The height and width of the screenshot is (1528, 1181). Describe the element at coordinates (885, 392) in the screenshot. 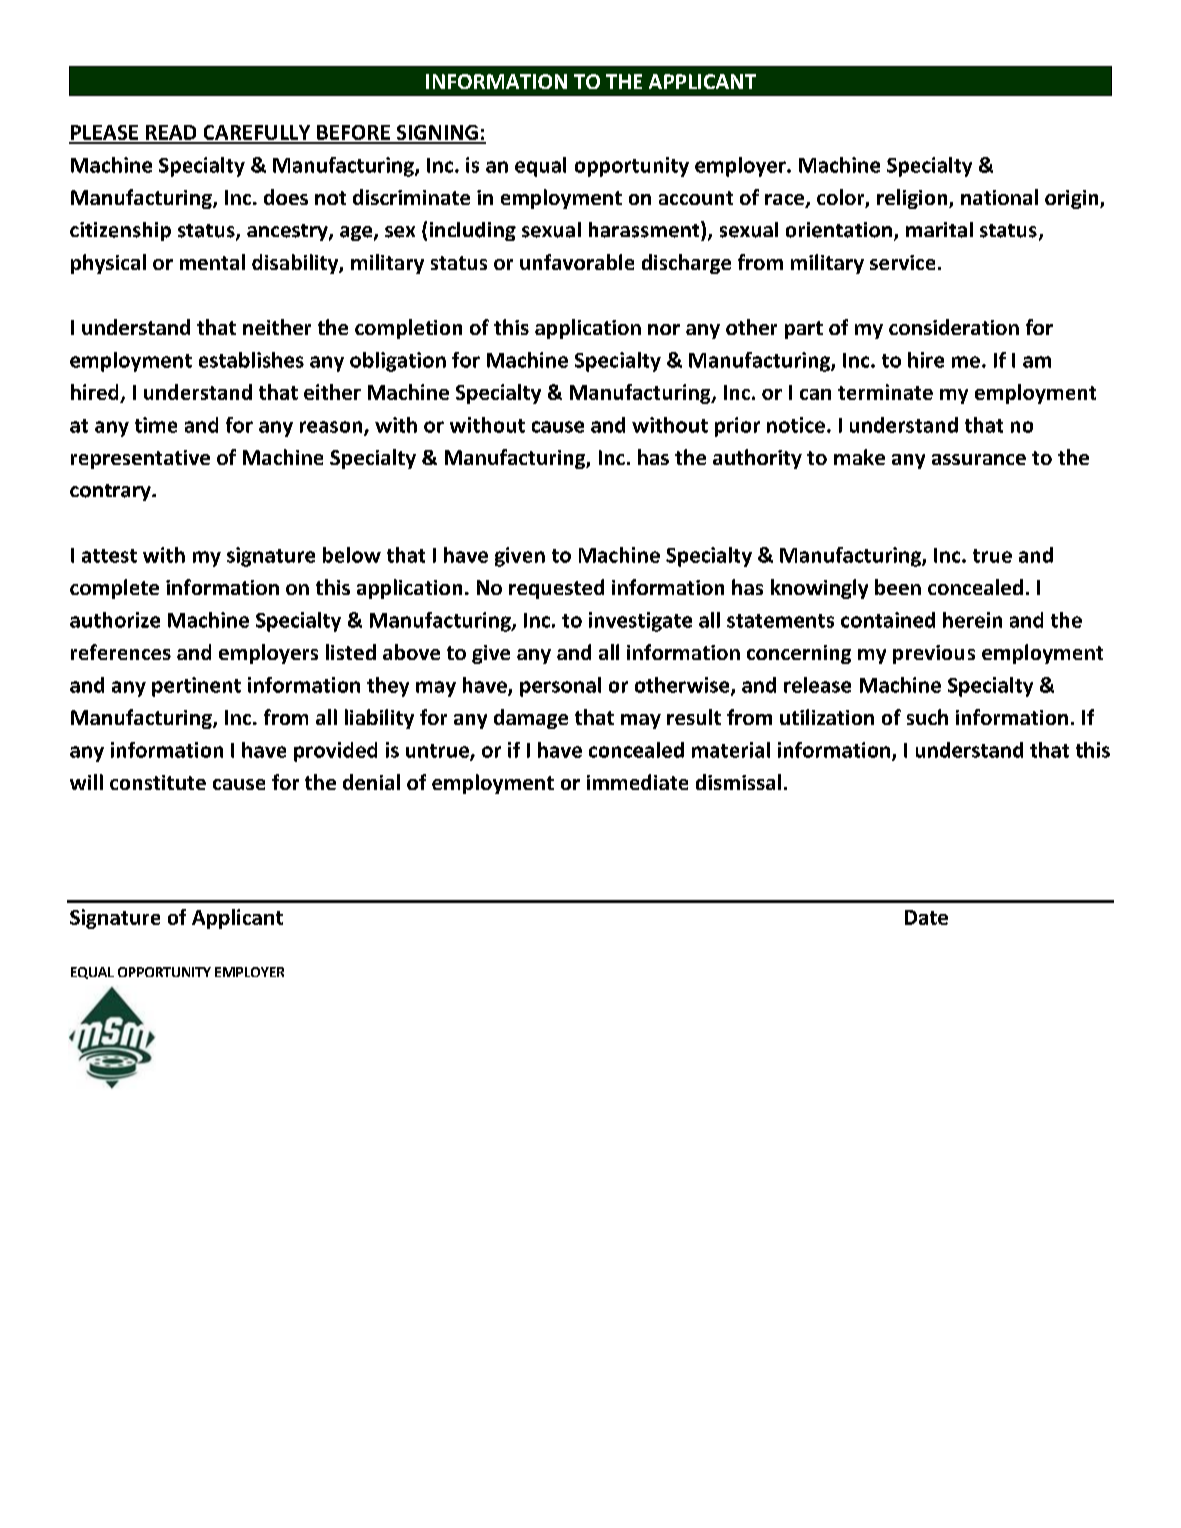

I see `terminate` at that location.
